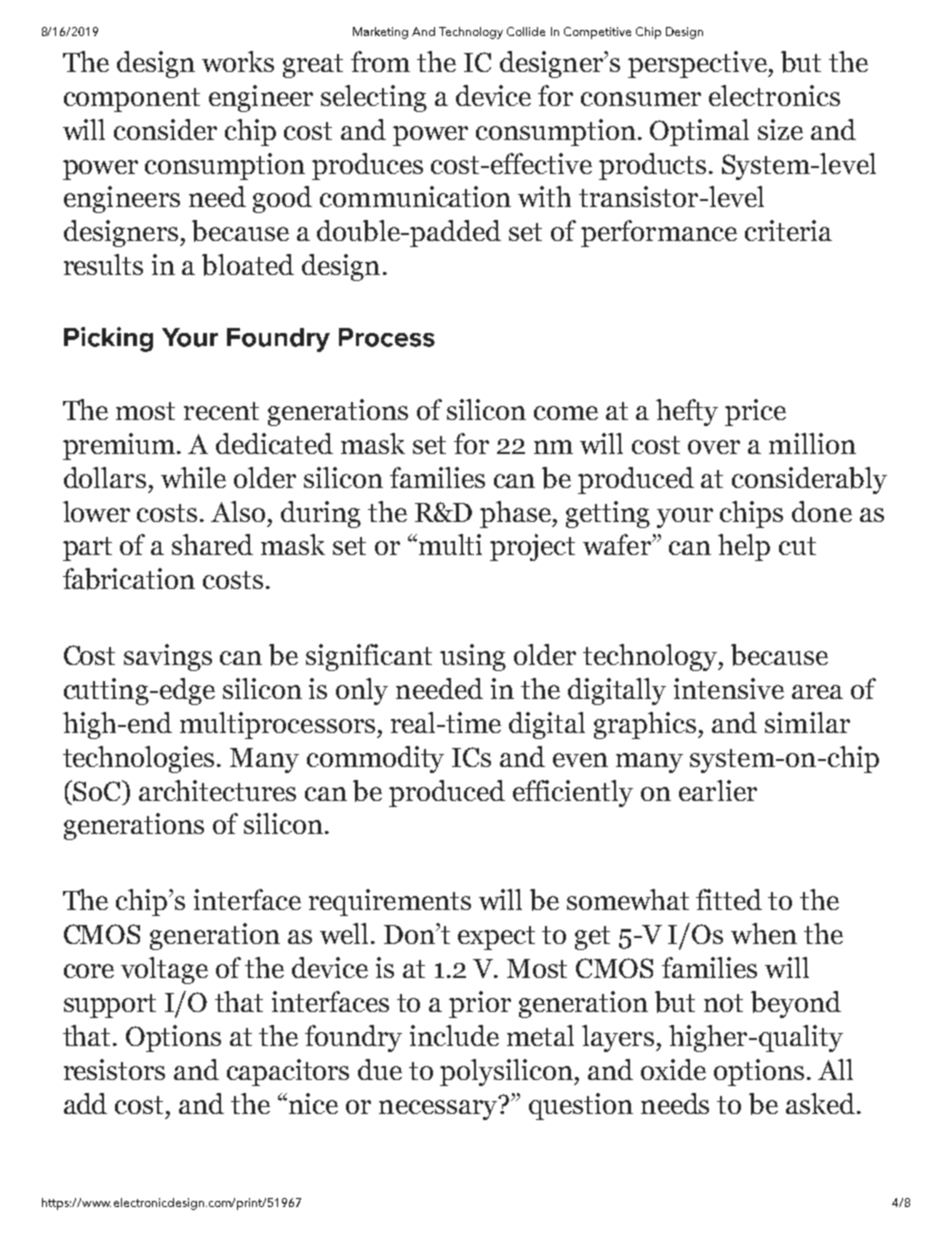 This screenshot has height=1233, width=952. What do you see at coordinates (380, 61) in the screenshot?
I see `from` at bounding box center [380, 61].
